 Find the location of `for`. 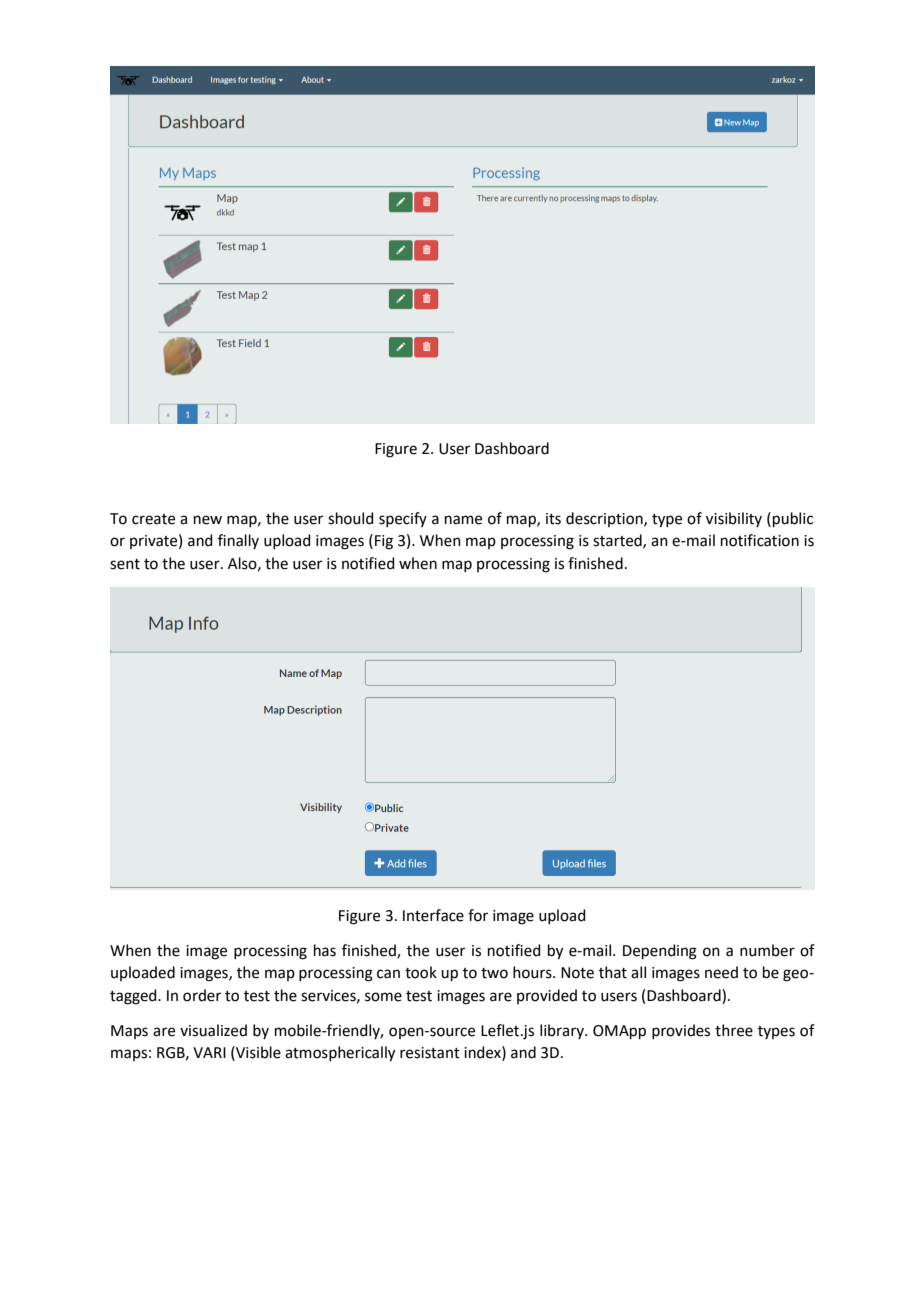

for is located at coordinates (478, 915).
